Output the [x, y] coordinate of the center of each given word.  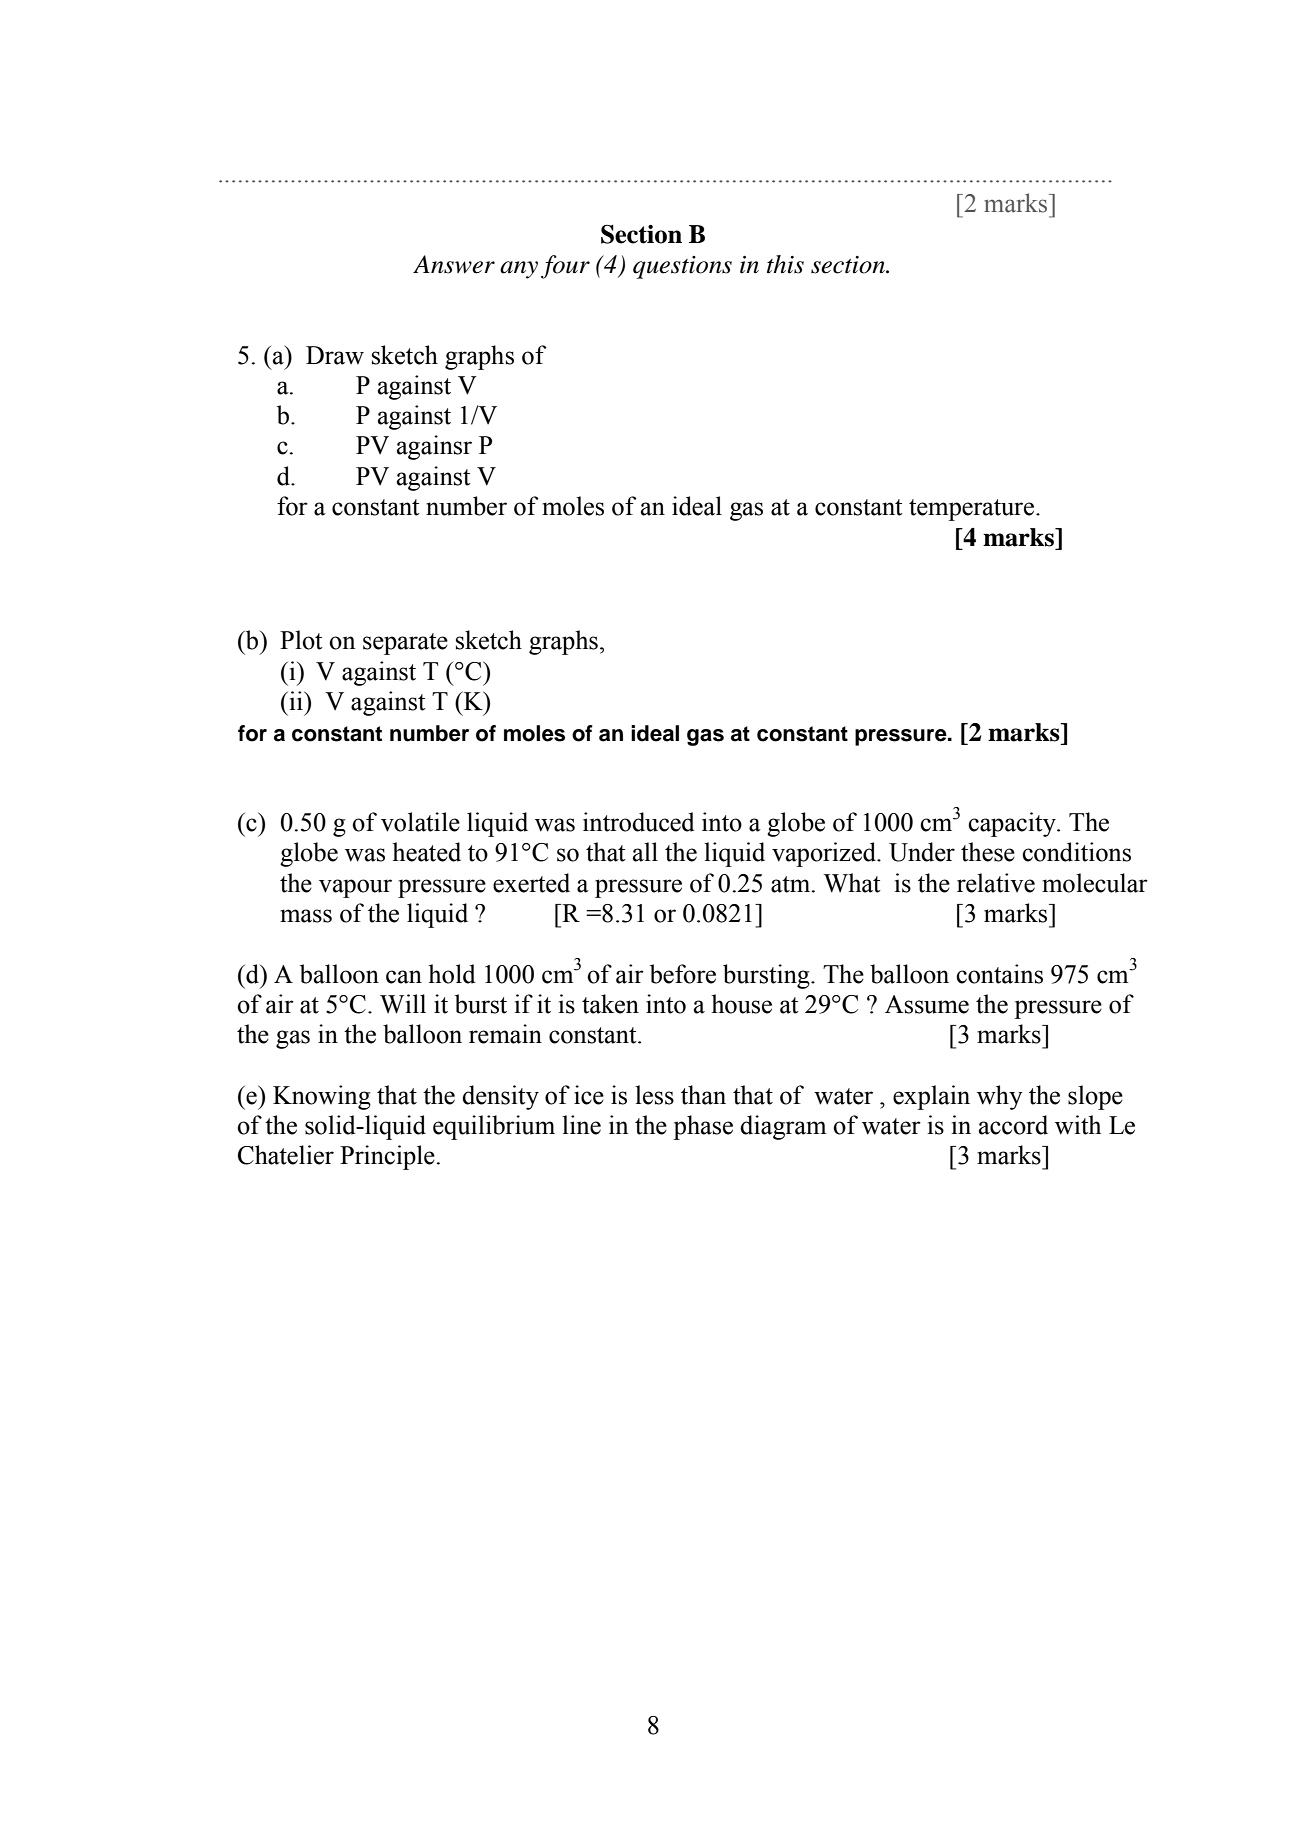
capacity [1013, 824]
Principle [388, 1157]
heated [426, 852]
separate [405, 644]
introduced [639, 822]
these [988, 852]
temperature [973, 510]
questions [682, 267]
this [785, 264]
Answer [454, 264]
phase [703, 1127]
